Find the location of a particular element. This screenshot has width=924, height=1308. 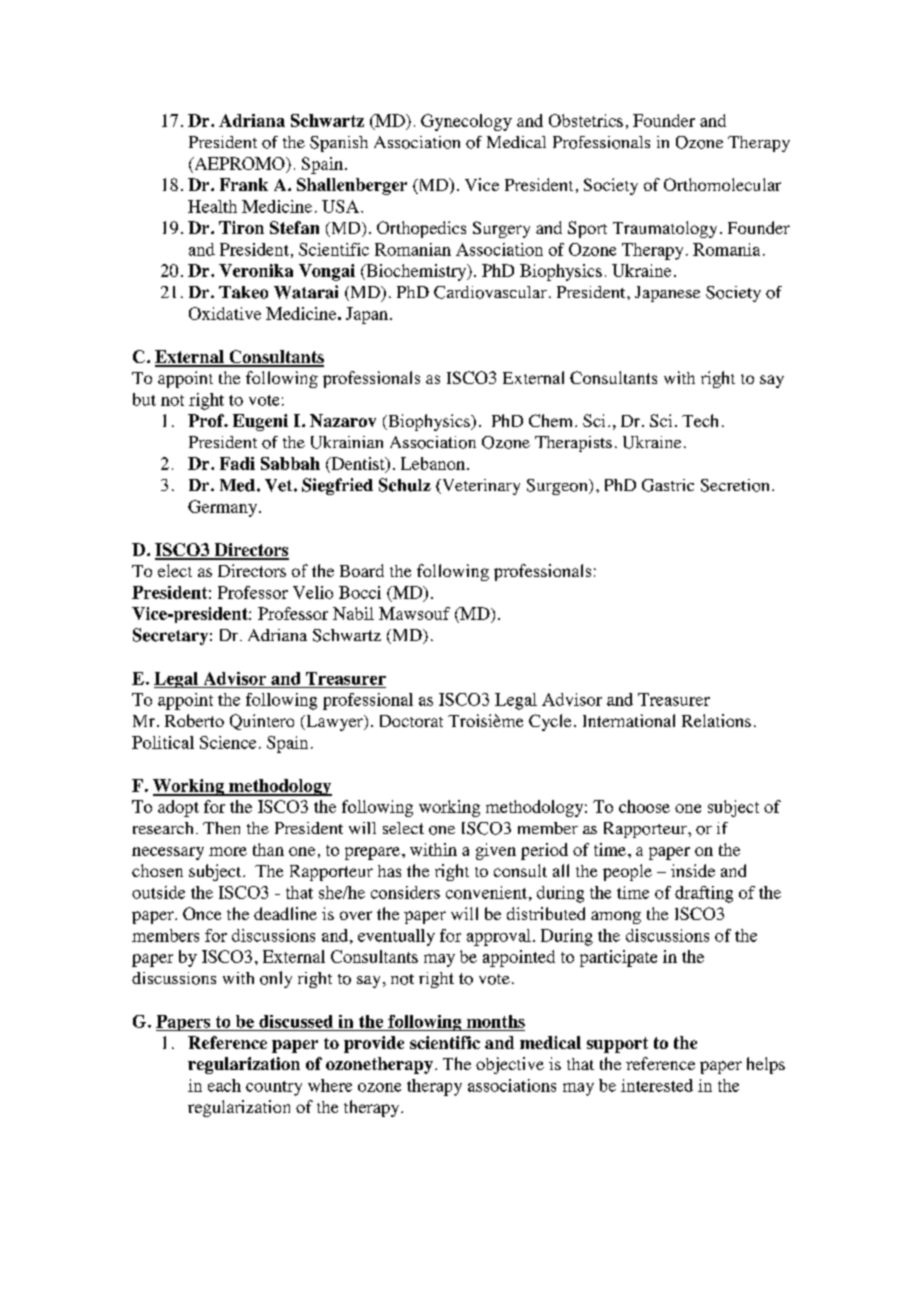

Orthomolecular is located at coordinates (722, 184).
